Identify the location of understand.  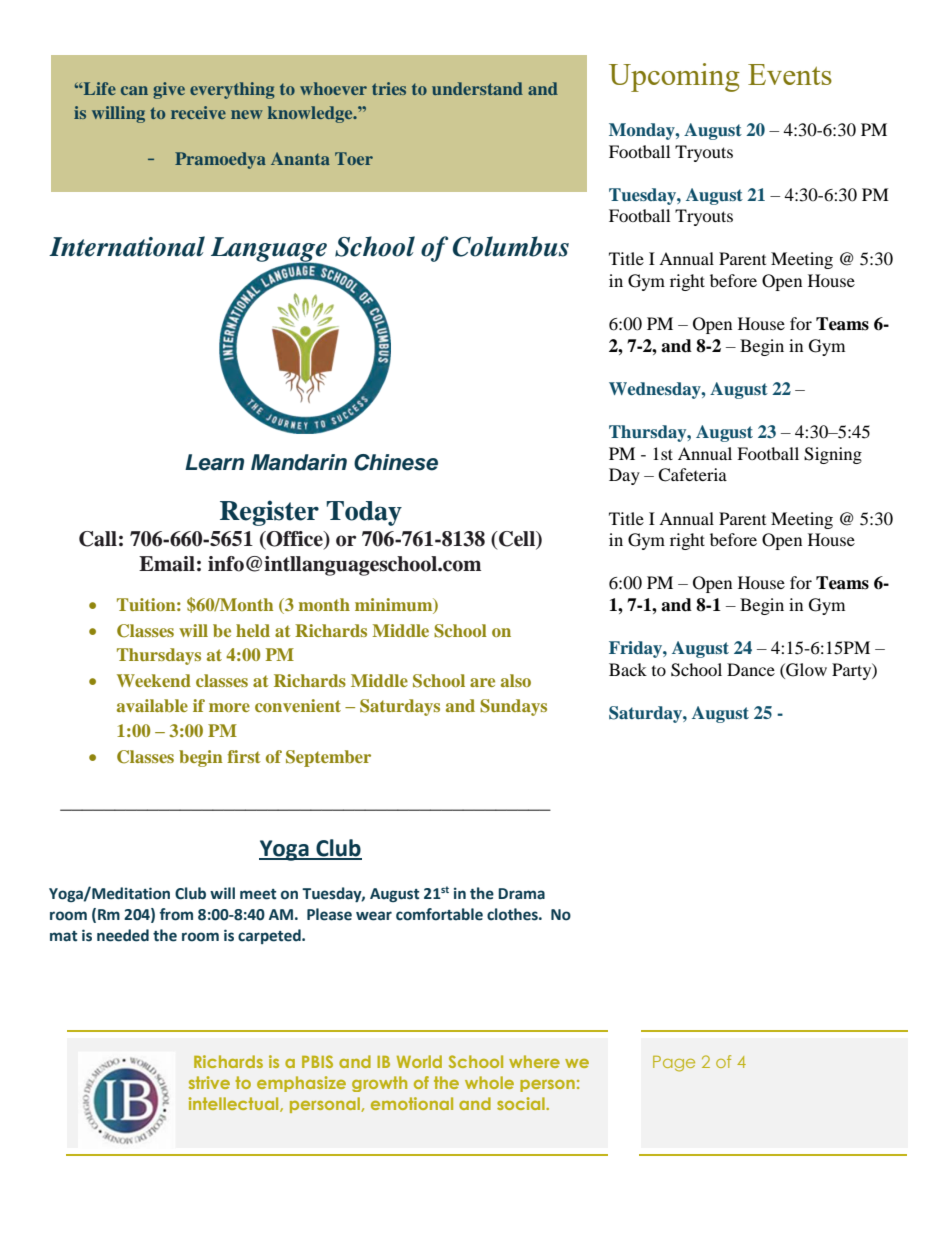
(477, 88).
